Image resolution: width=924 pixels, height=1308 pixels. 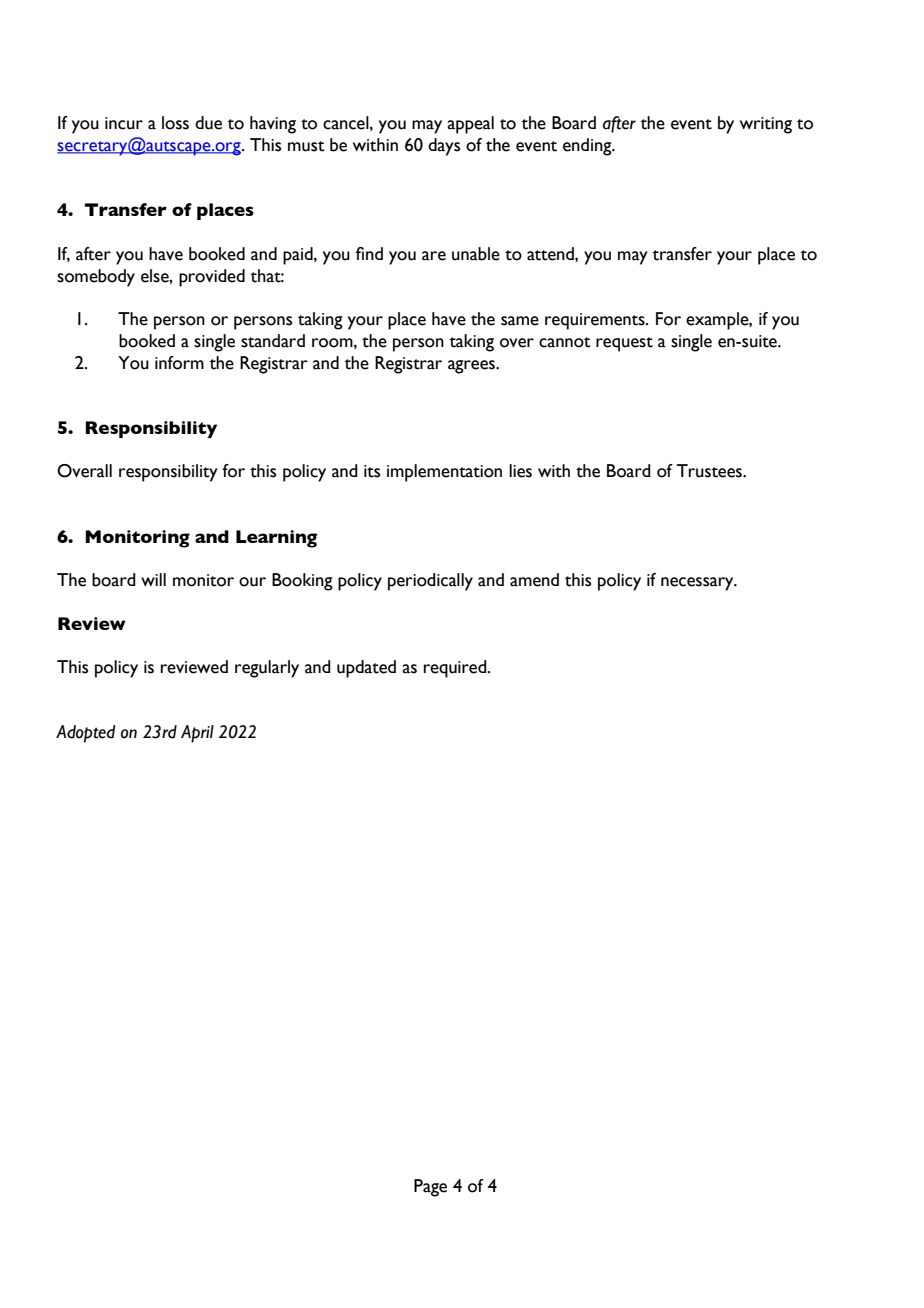 What do you see at coordinates (366, 669) in the document?
I see `updated` at bounding box center [366, 669].
